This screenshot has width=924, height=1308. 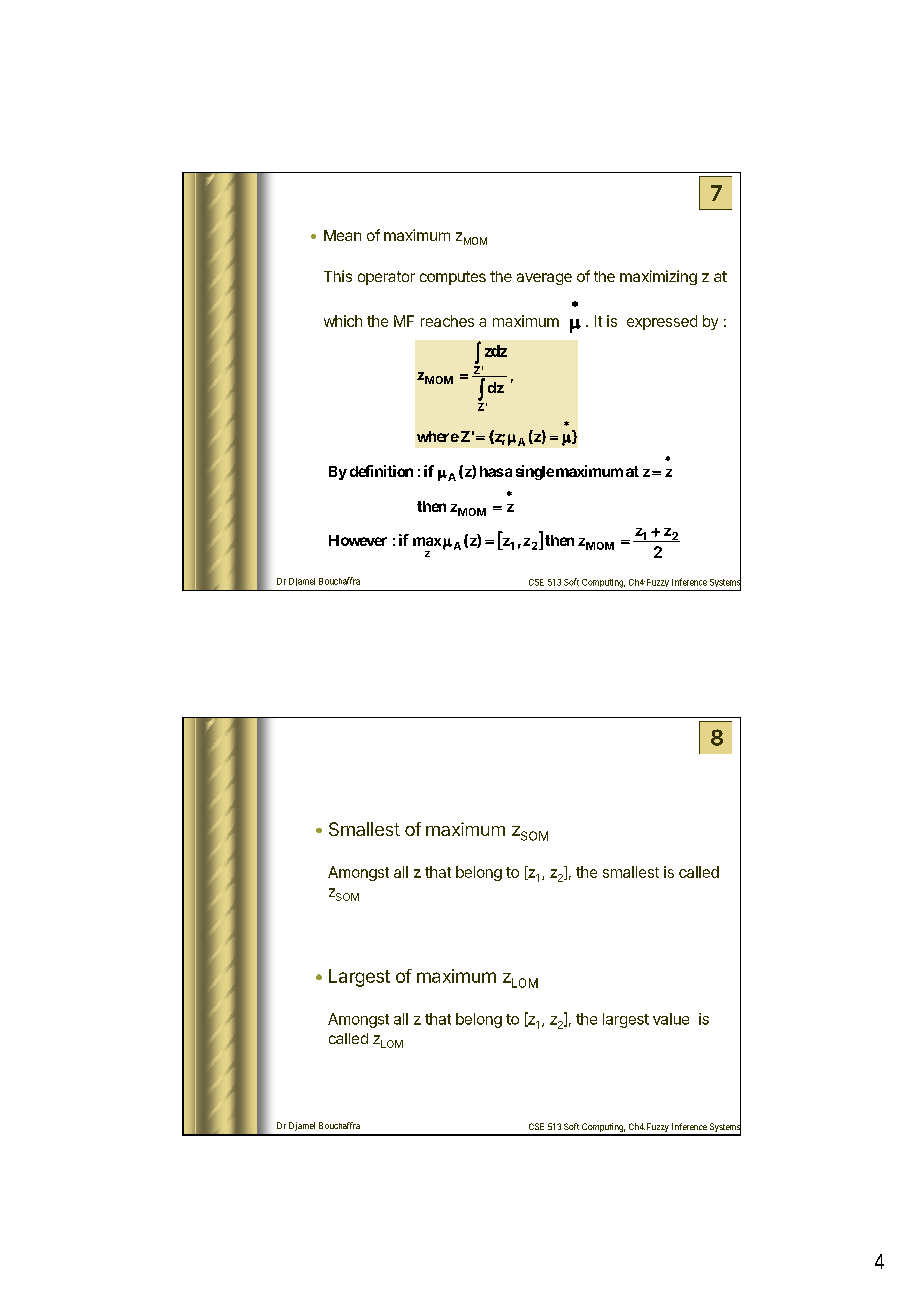 I want to click on value, so click(x=671, y=1019).
